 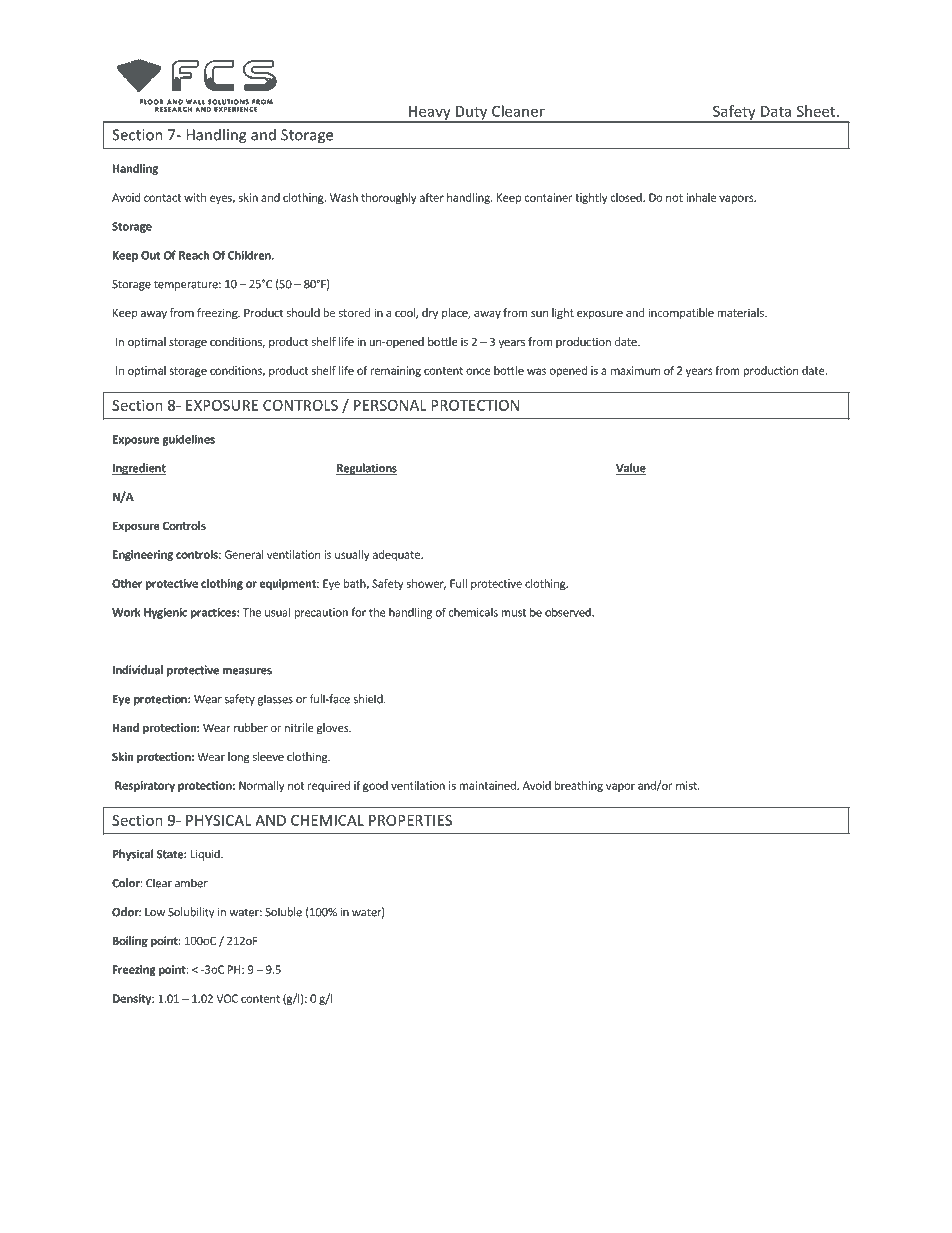 What do you see at coordinates (579, 786) in the image?
I see `breathing` at bounding box center [579, 786].
